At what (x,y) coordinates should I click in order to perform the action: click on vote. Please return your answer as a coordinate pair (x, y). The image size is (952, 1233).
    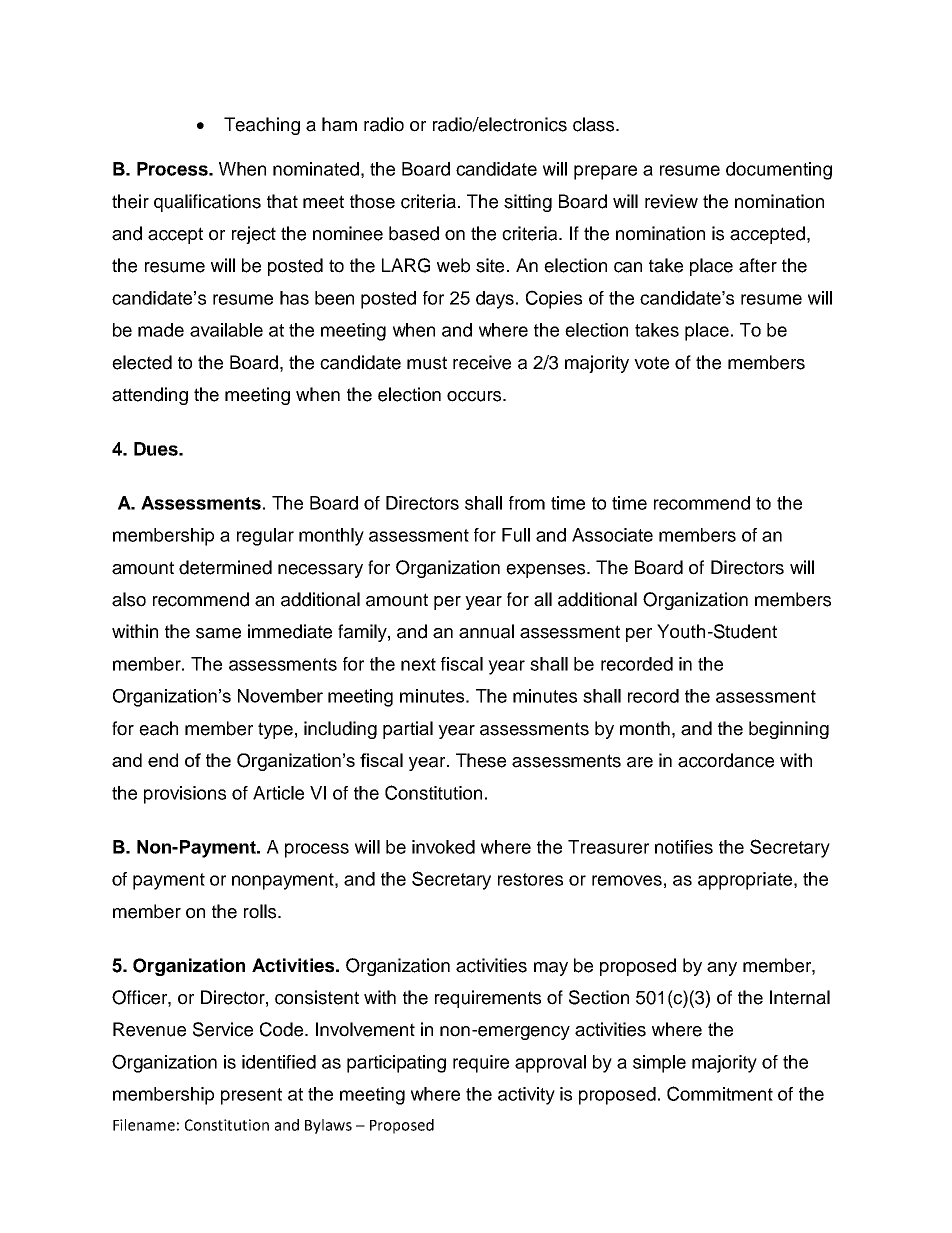
    Looking at the image, I should click on (651, 363).
